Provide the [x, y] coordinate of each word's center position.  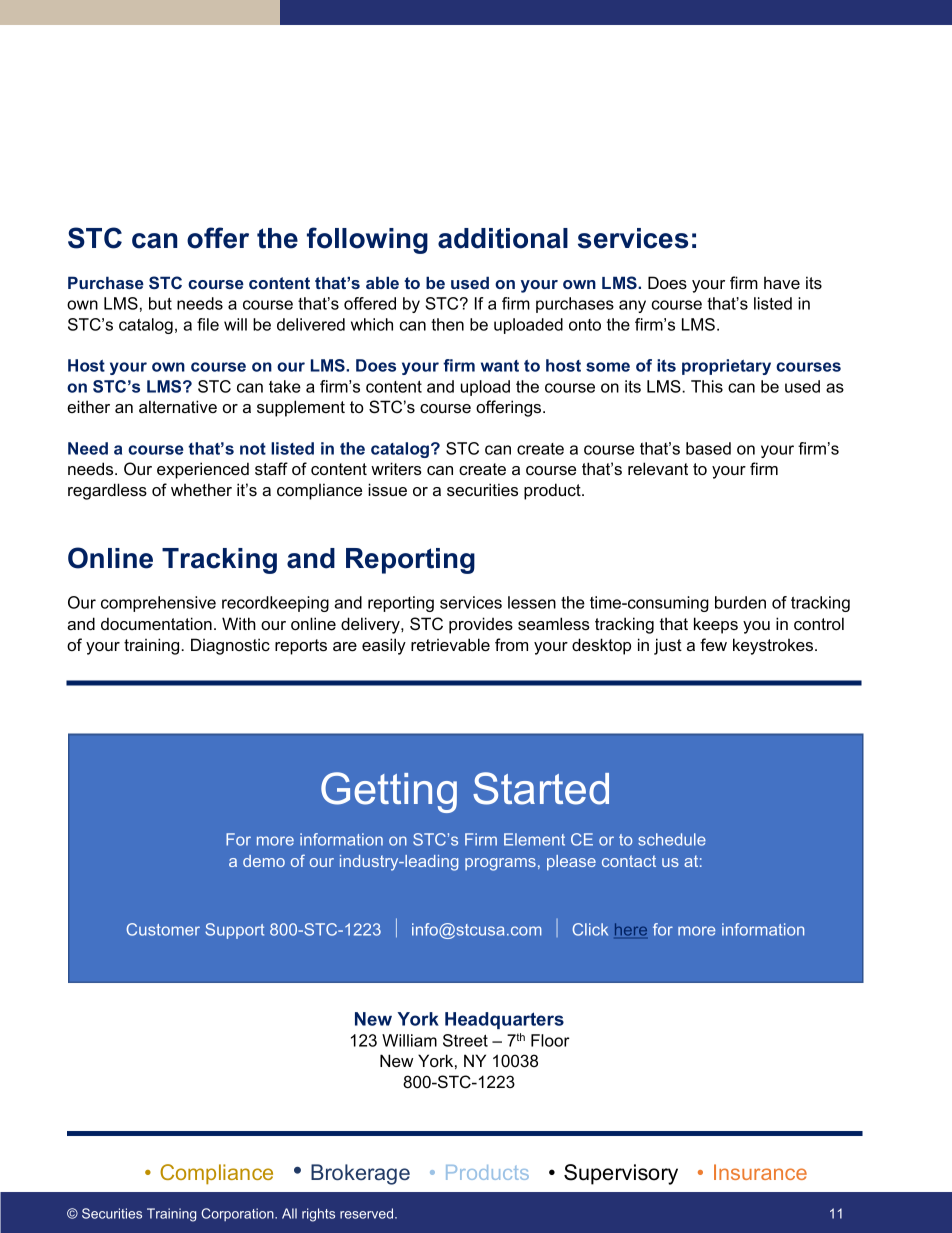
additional [503, 238]
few [713, 644]
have [782, 283]
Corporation [238, 1214]
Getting [389, 792]
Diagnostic [230, 646]
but [160, 303]
